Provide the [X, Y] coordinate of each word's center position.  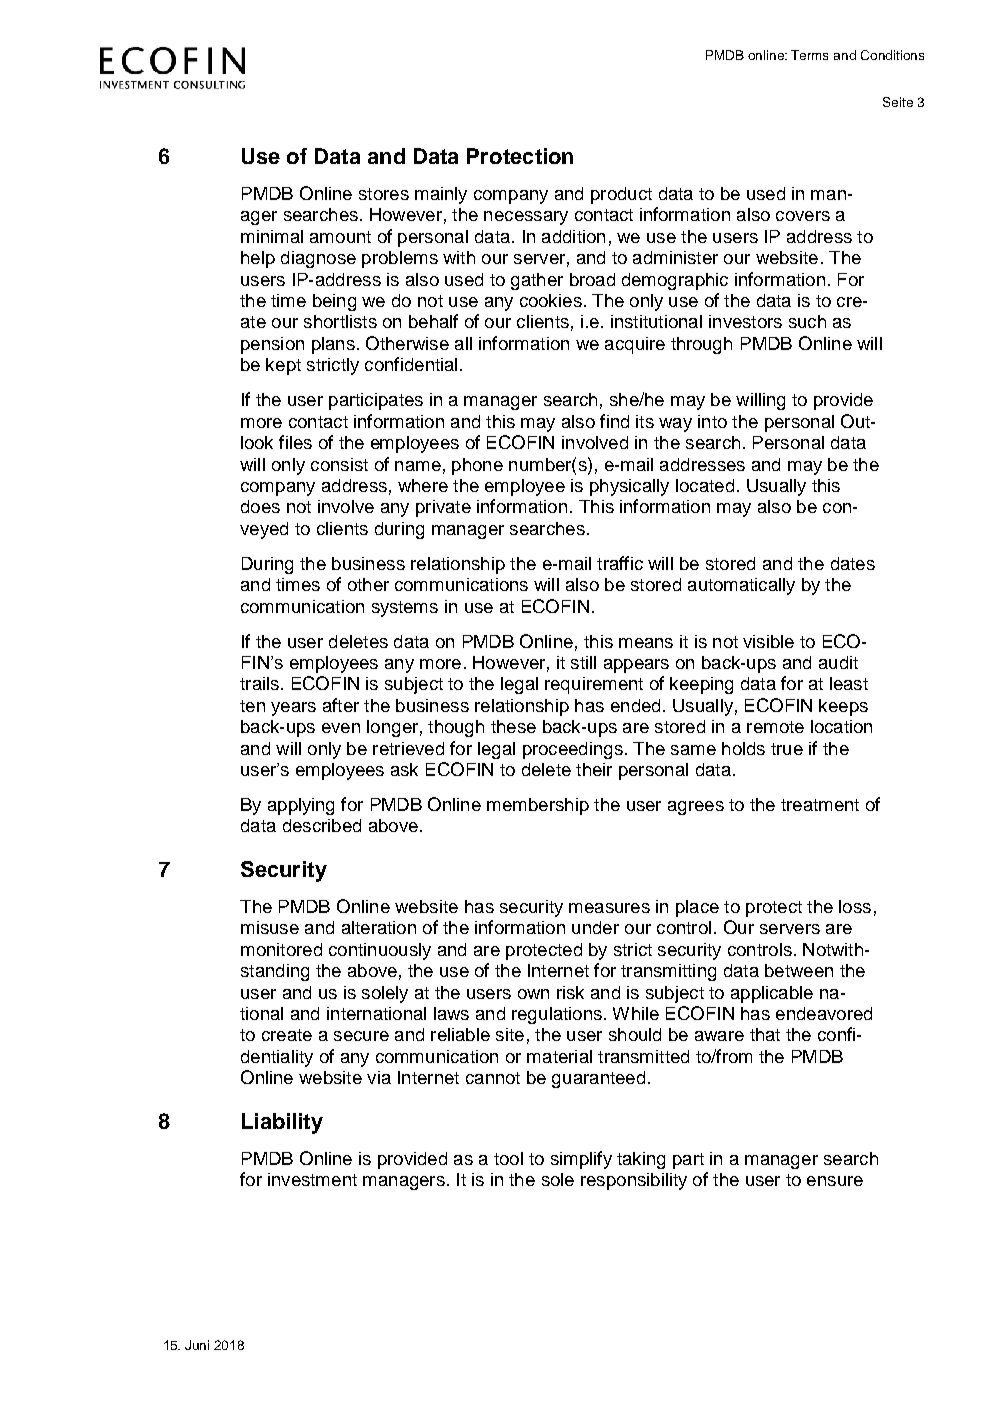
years [293, 709]
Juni [197, 1345]
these [513, 726]
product [621, 195]
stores [384, 194]
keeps [843, 707]
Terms [809, 55]
